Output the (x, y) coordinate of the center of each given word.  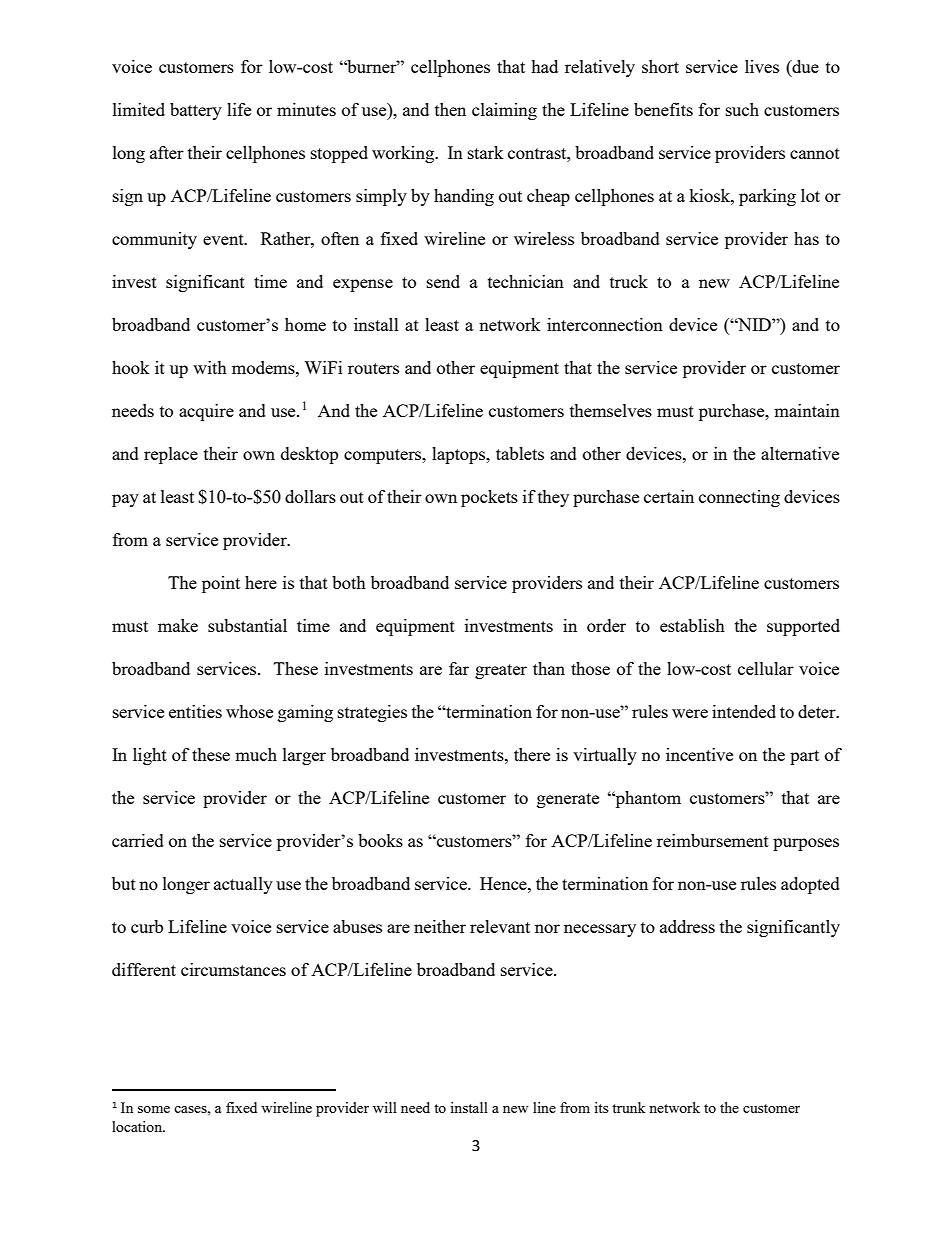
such (742, 109)
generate (568, 800)
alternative (800, 453)
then (450, 109)
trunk (629, 1107)
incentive (699, 754)
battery (196, 111)
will (385, 1107)
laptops (460, 455)
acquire (206, 412)
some (154, 1109)
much (256, 754)
